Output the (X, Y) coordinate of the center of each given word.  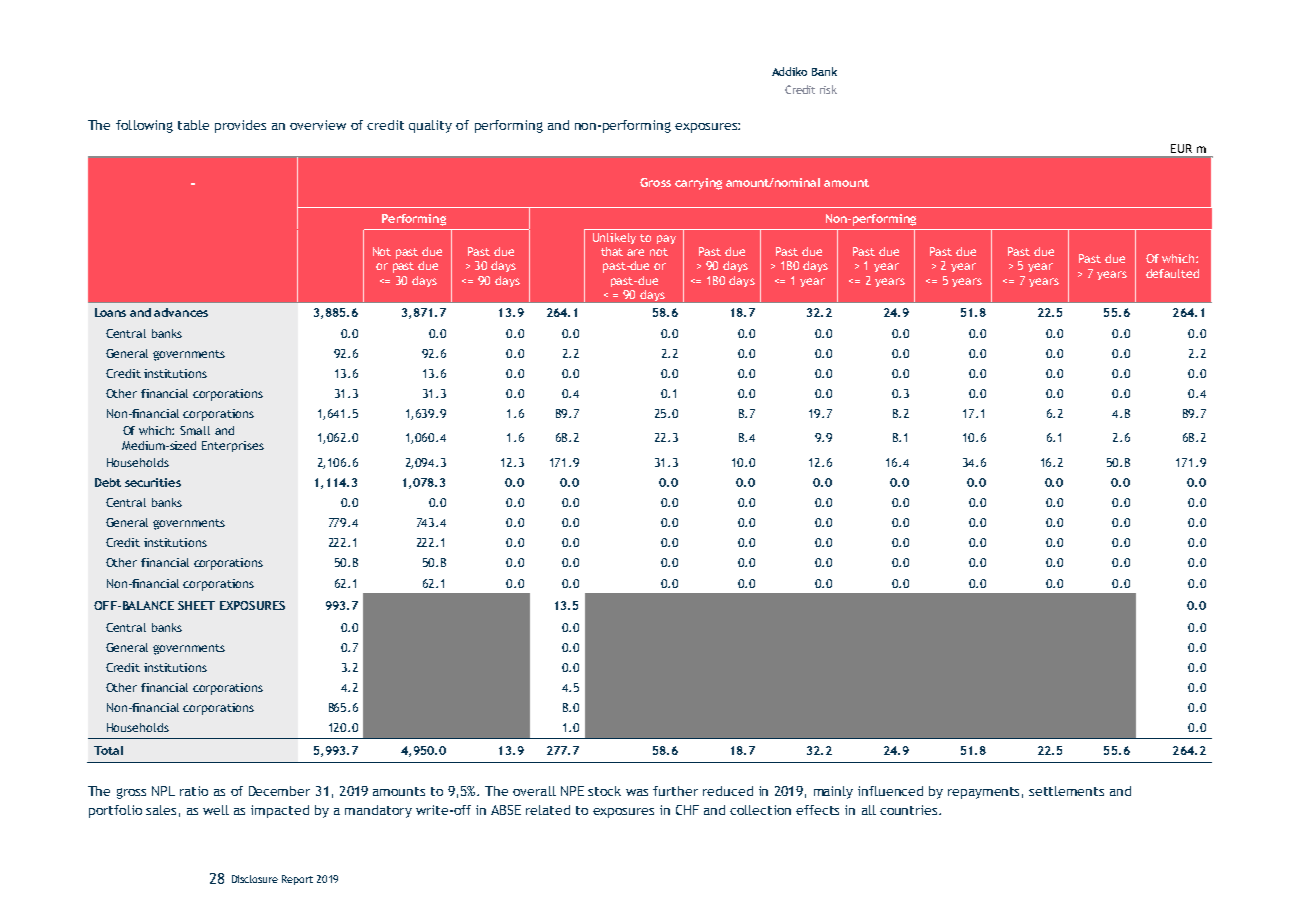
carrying (698, 184)
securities (153, 482)
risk (828, 89)
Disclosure (255, 879)
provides (240, 126)
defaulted (1172, 273)
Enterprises (233, 446)
